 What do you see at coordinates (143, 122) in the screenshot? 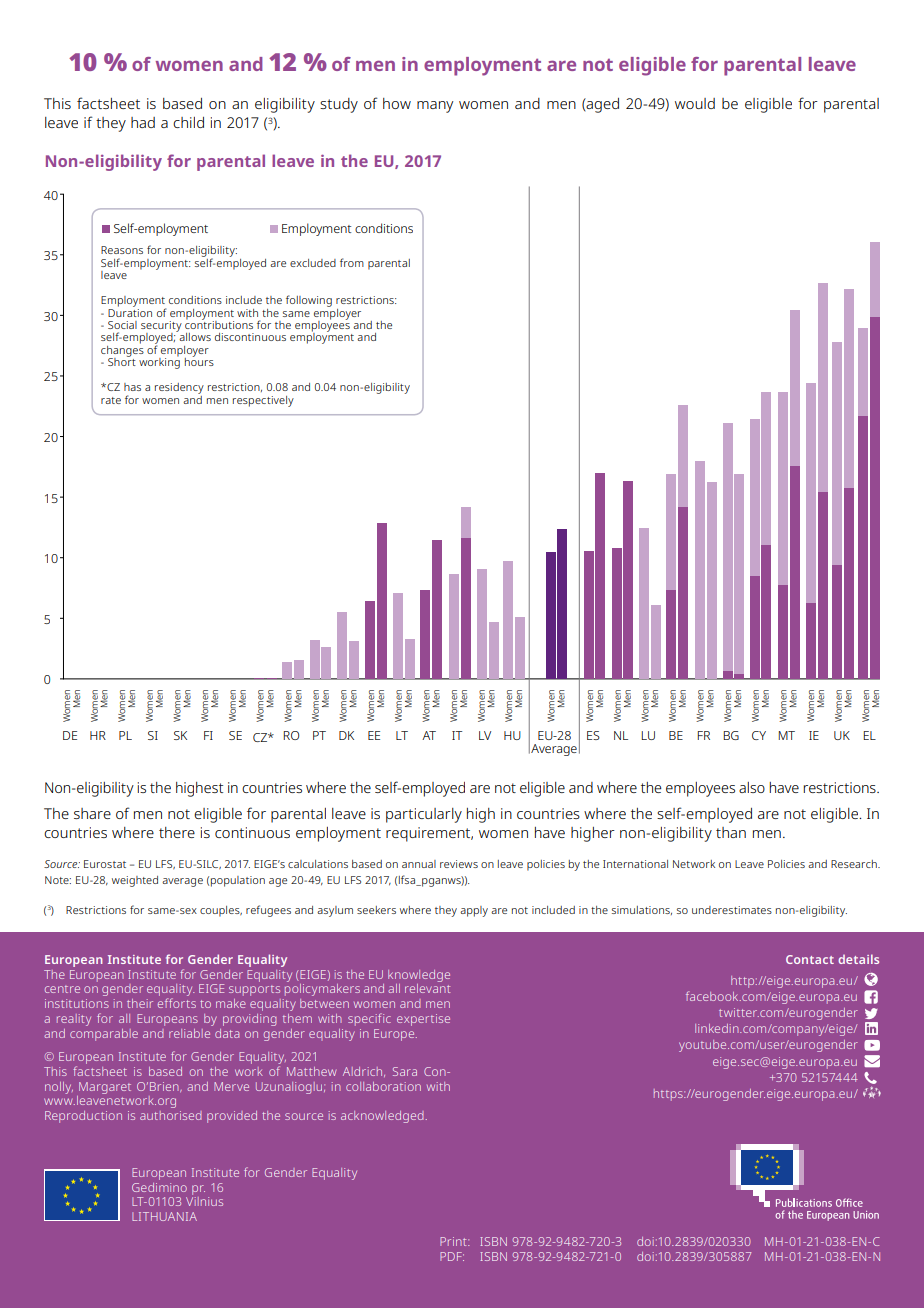
I see `had` at bounding box center [143, 122].
